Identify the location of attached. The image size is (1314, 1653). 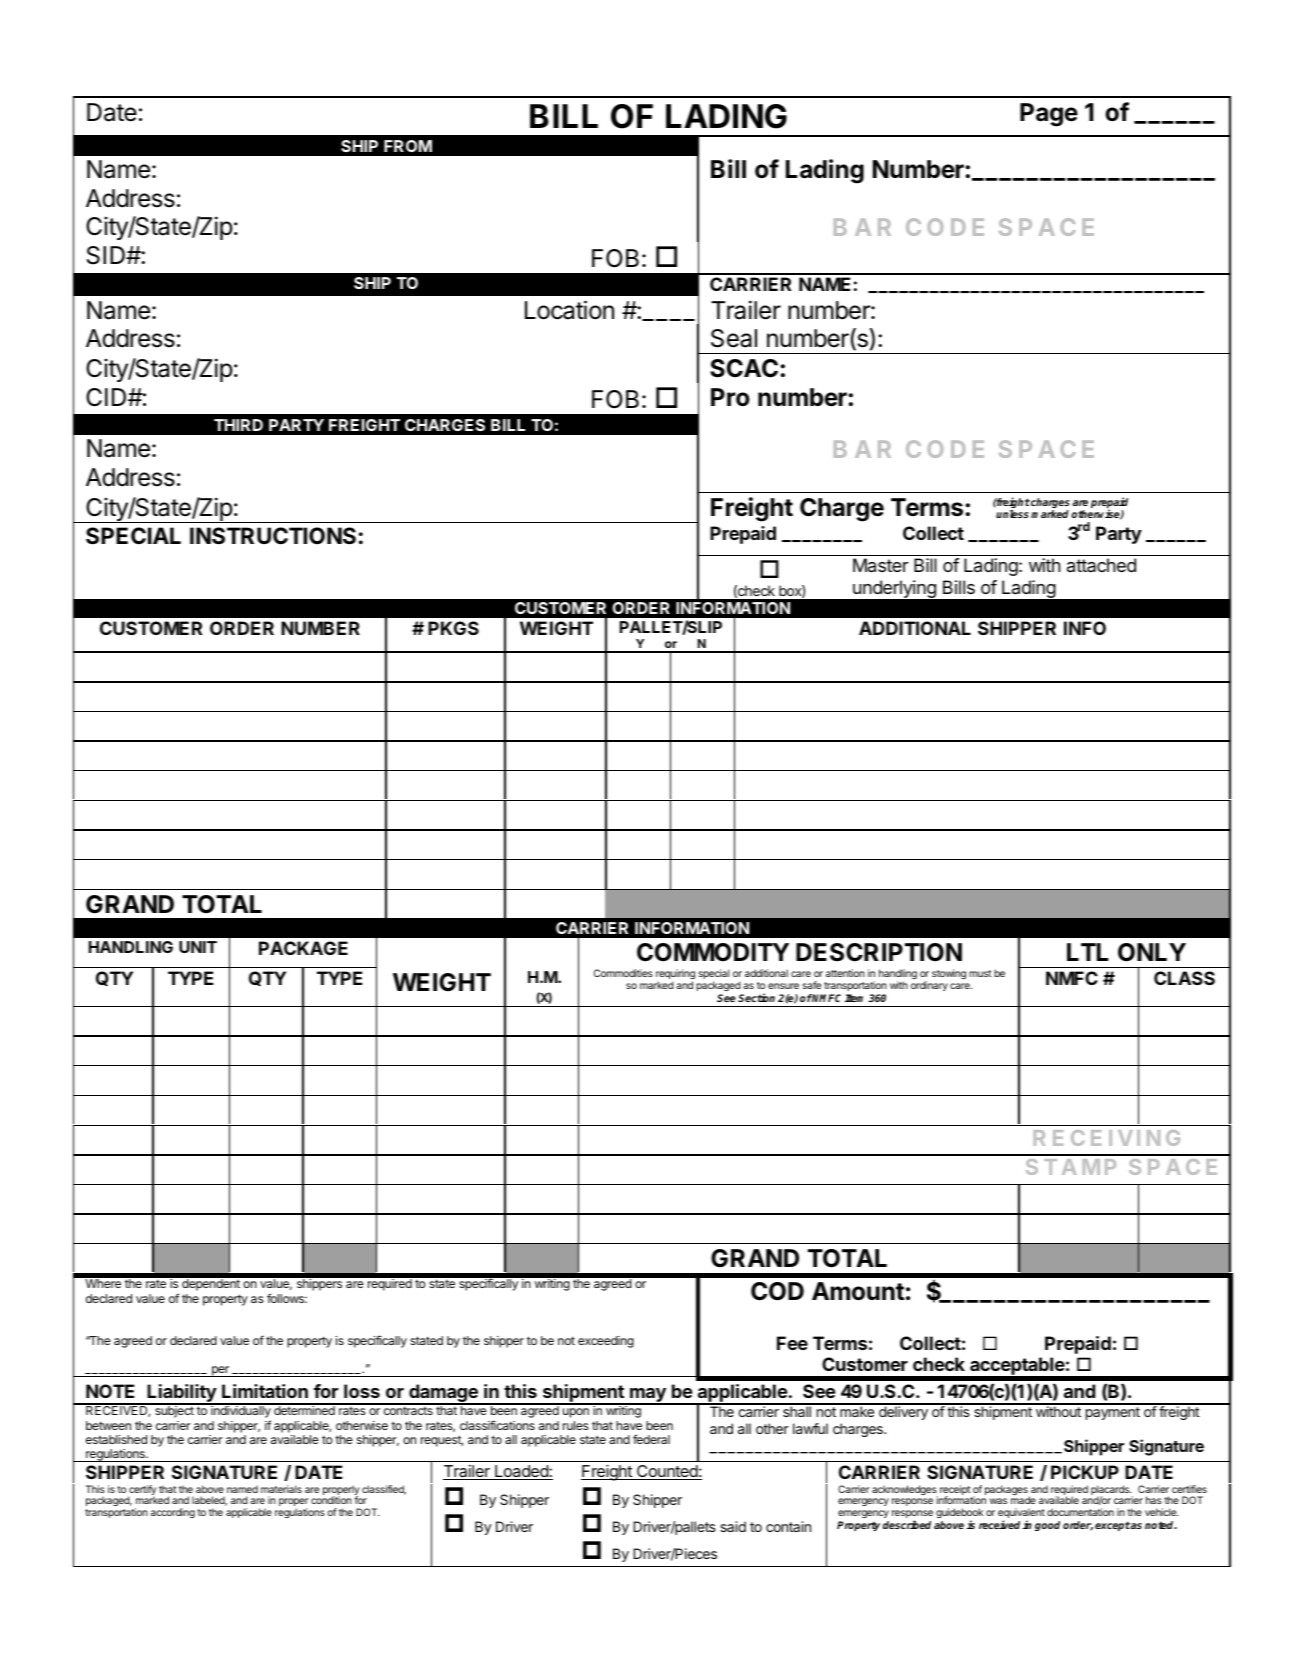
(1101, 565).
